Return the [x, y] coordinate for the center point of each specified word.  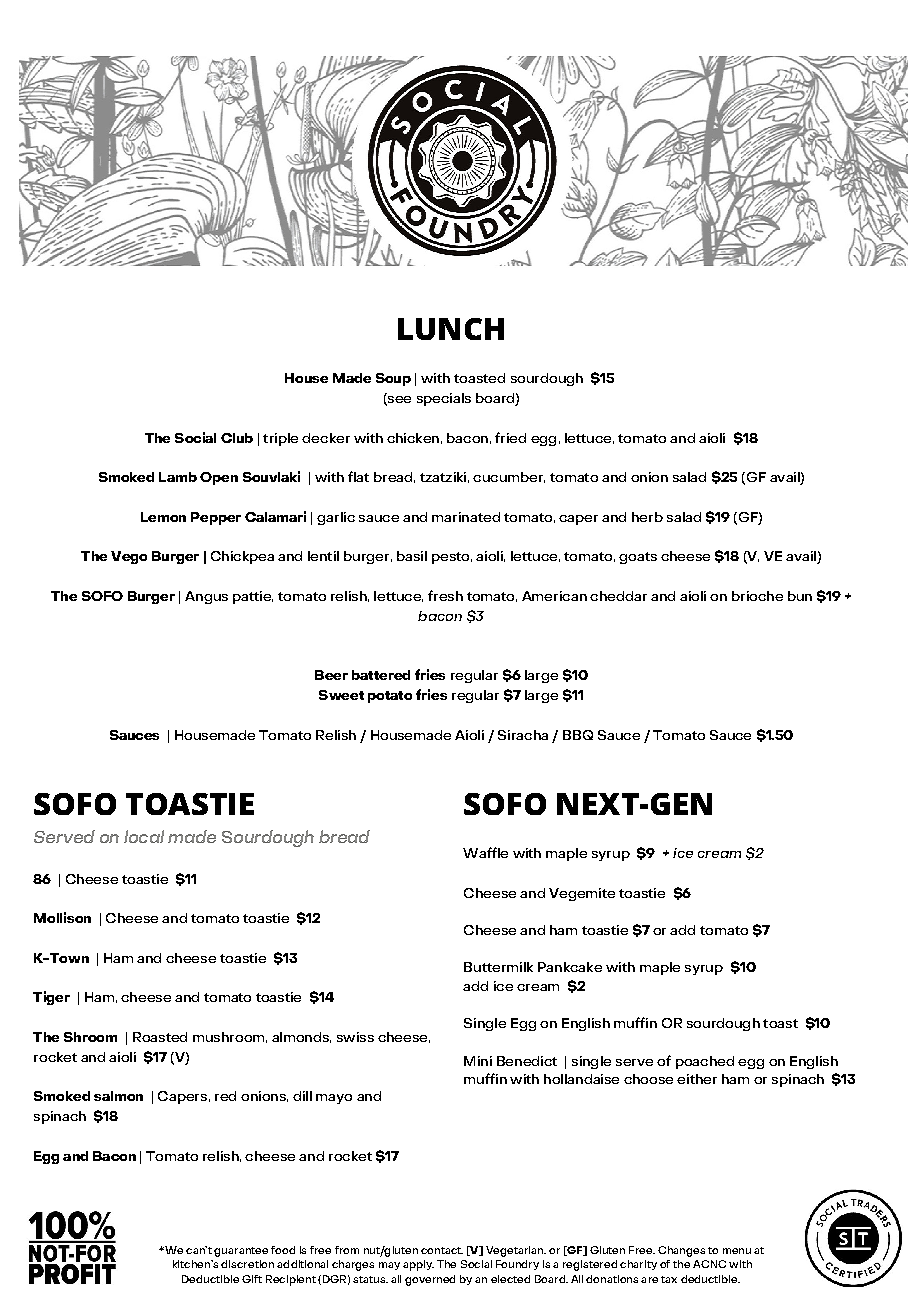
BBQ [578, 735]
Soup [393, 379]
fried [510, 437]
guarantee [241, 1252]
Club [237, 438]
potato [390, 697]
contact [442, 1250]
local [144, 836]
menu [737, 1251]
